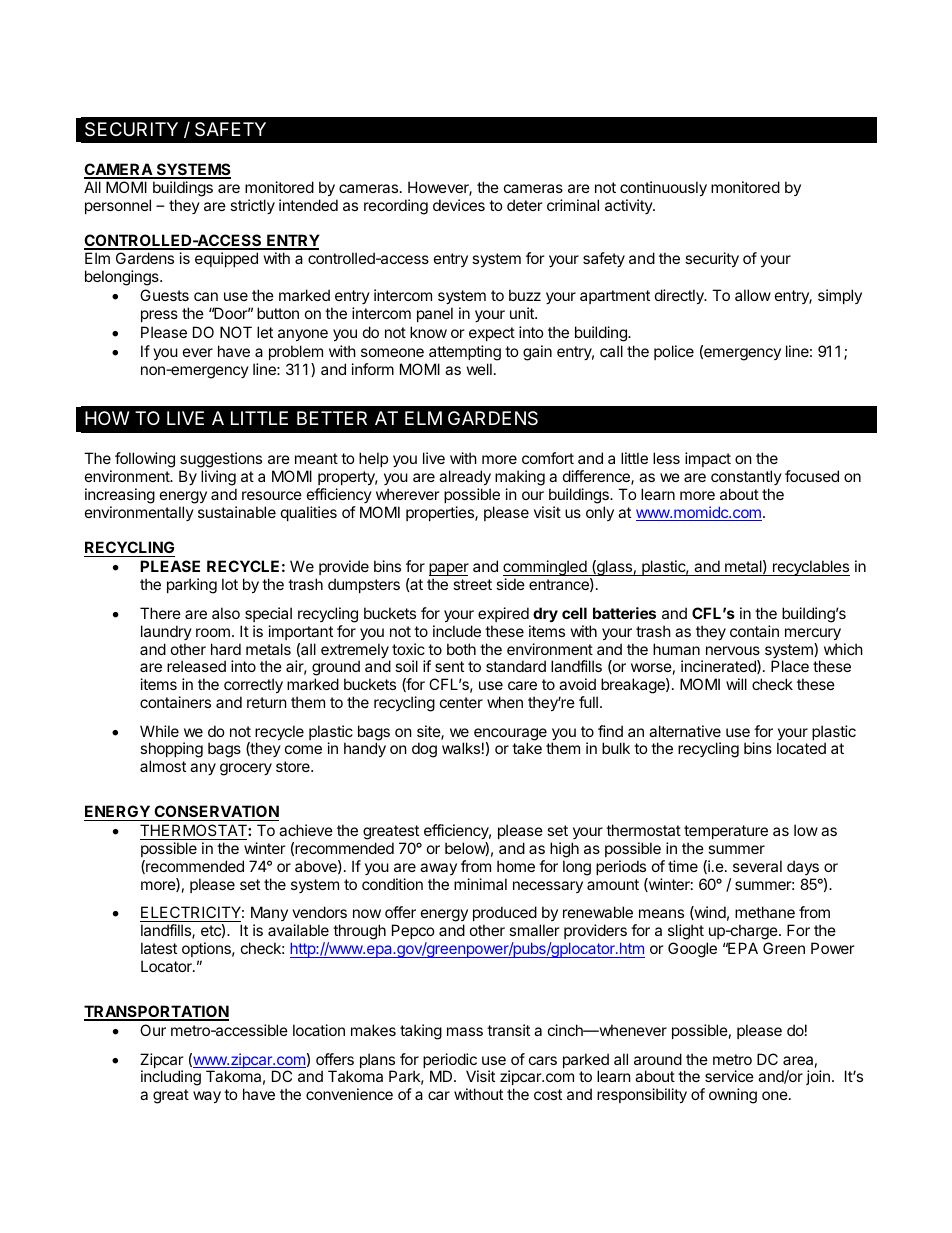 This screenshot has height=1233, width=952. Describe the element at coordinates (765, 912) in the screenshot. I see `methane` at that location.
